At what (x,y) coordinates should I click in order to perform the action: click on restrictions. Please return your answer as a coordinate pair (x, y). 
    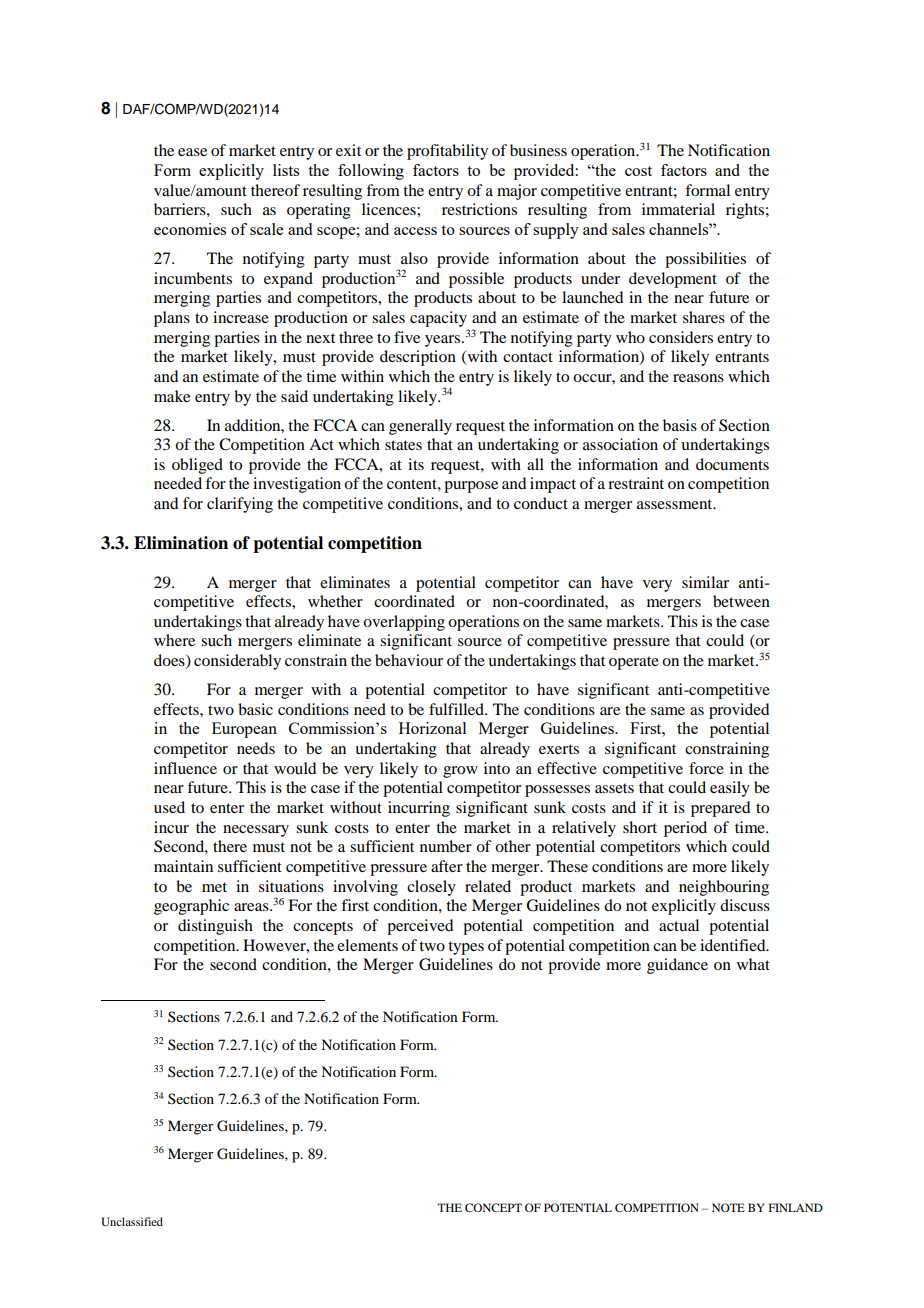
    Looking at the image, I should click on (479, 209).
